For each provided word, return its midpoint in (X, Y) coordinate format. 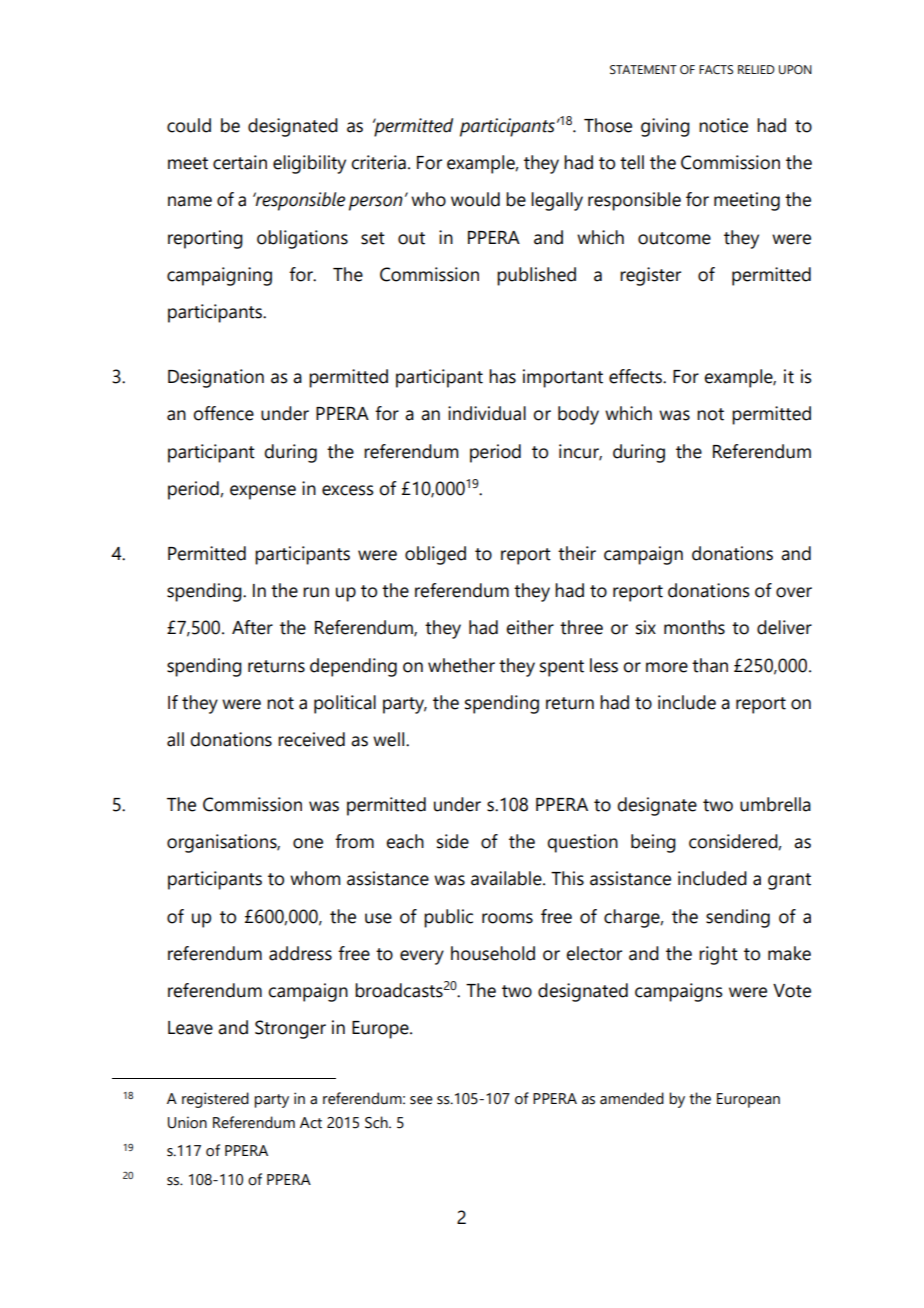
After (252, 627)
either (530, 627)
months (694, 627)
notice (723, 125)
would (475, 199)
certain (240, 162)
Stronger (290, 1029)
